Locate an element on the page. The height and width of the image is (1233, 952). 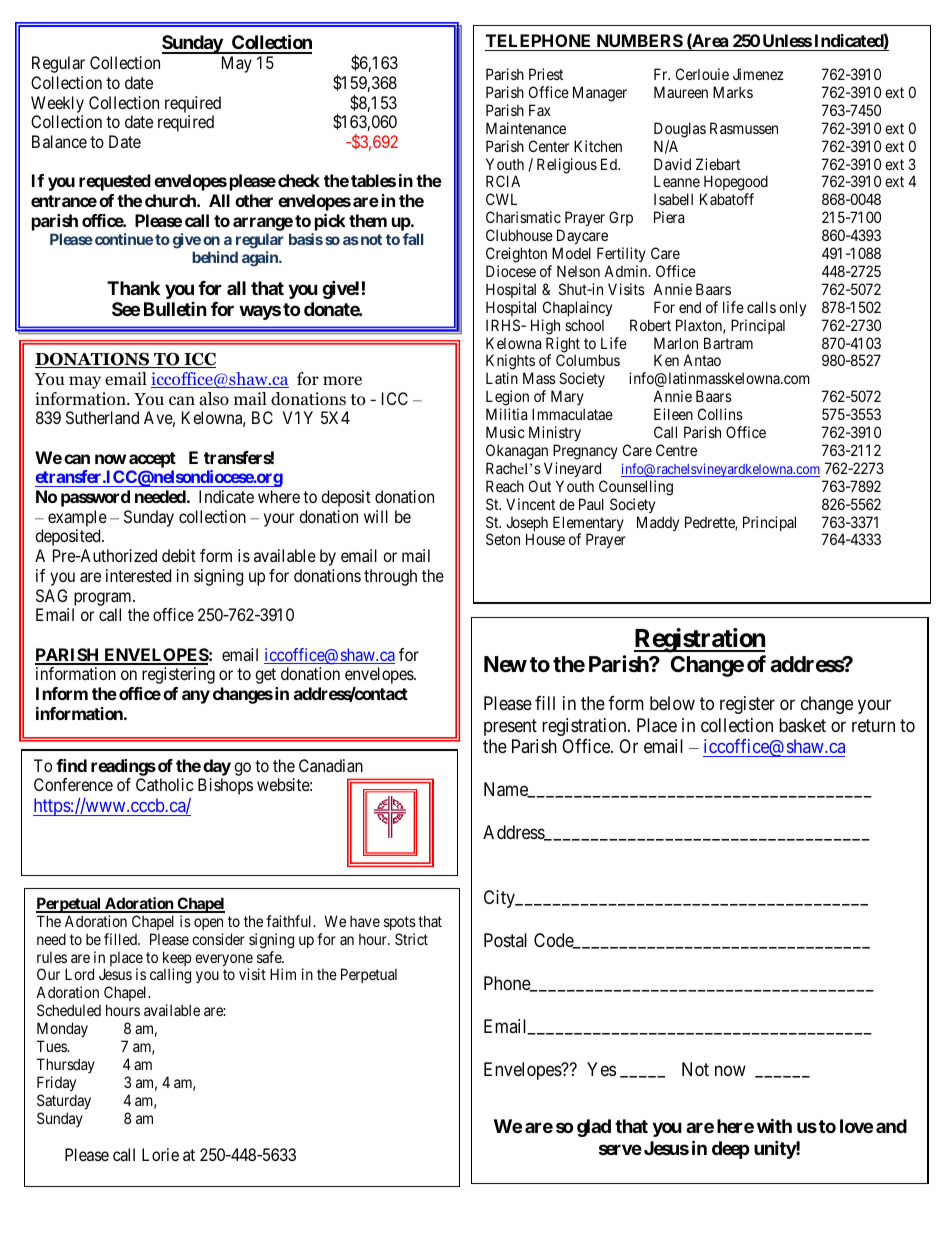
only is located at coordinates (792, 308).
